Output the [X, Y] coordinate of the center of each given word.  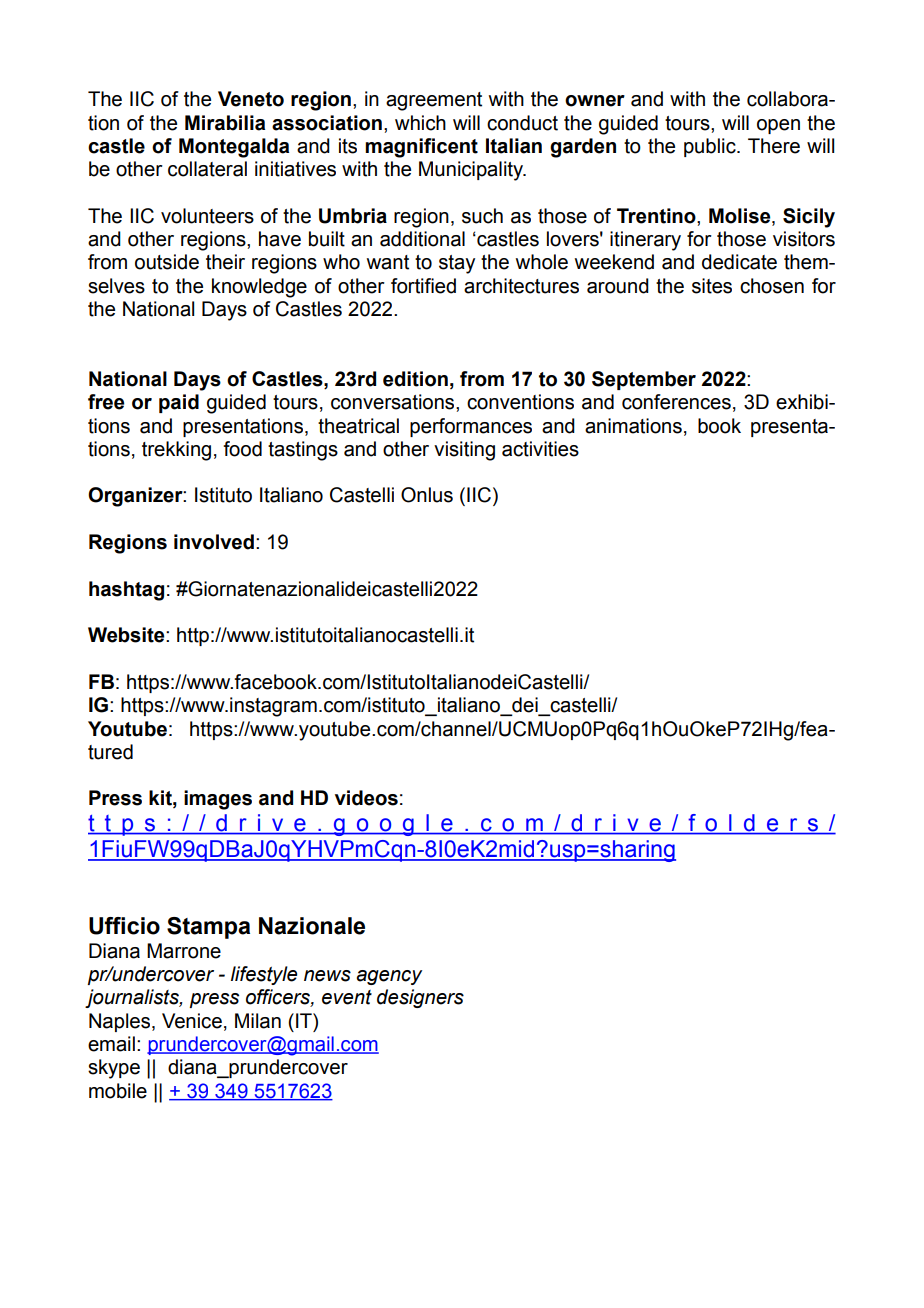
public [711, 147]
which [420, 123]
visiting [464, 451]
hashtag [126, 591]
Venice [192, 1021]
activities [540, 449]
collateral [207, 169]
